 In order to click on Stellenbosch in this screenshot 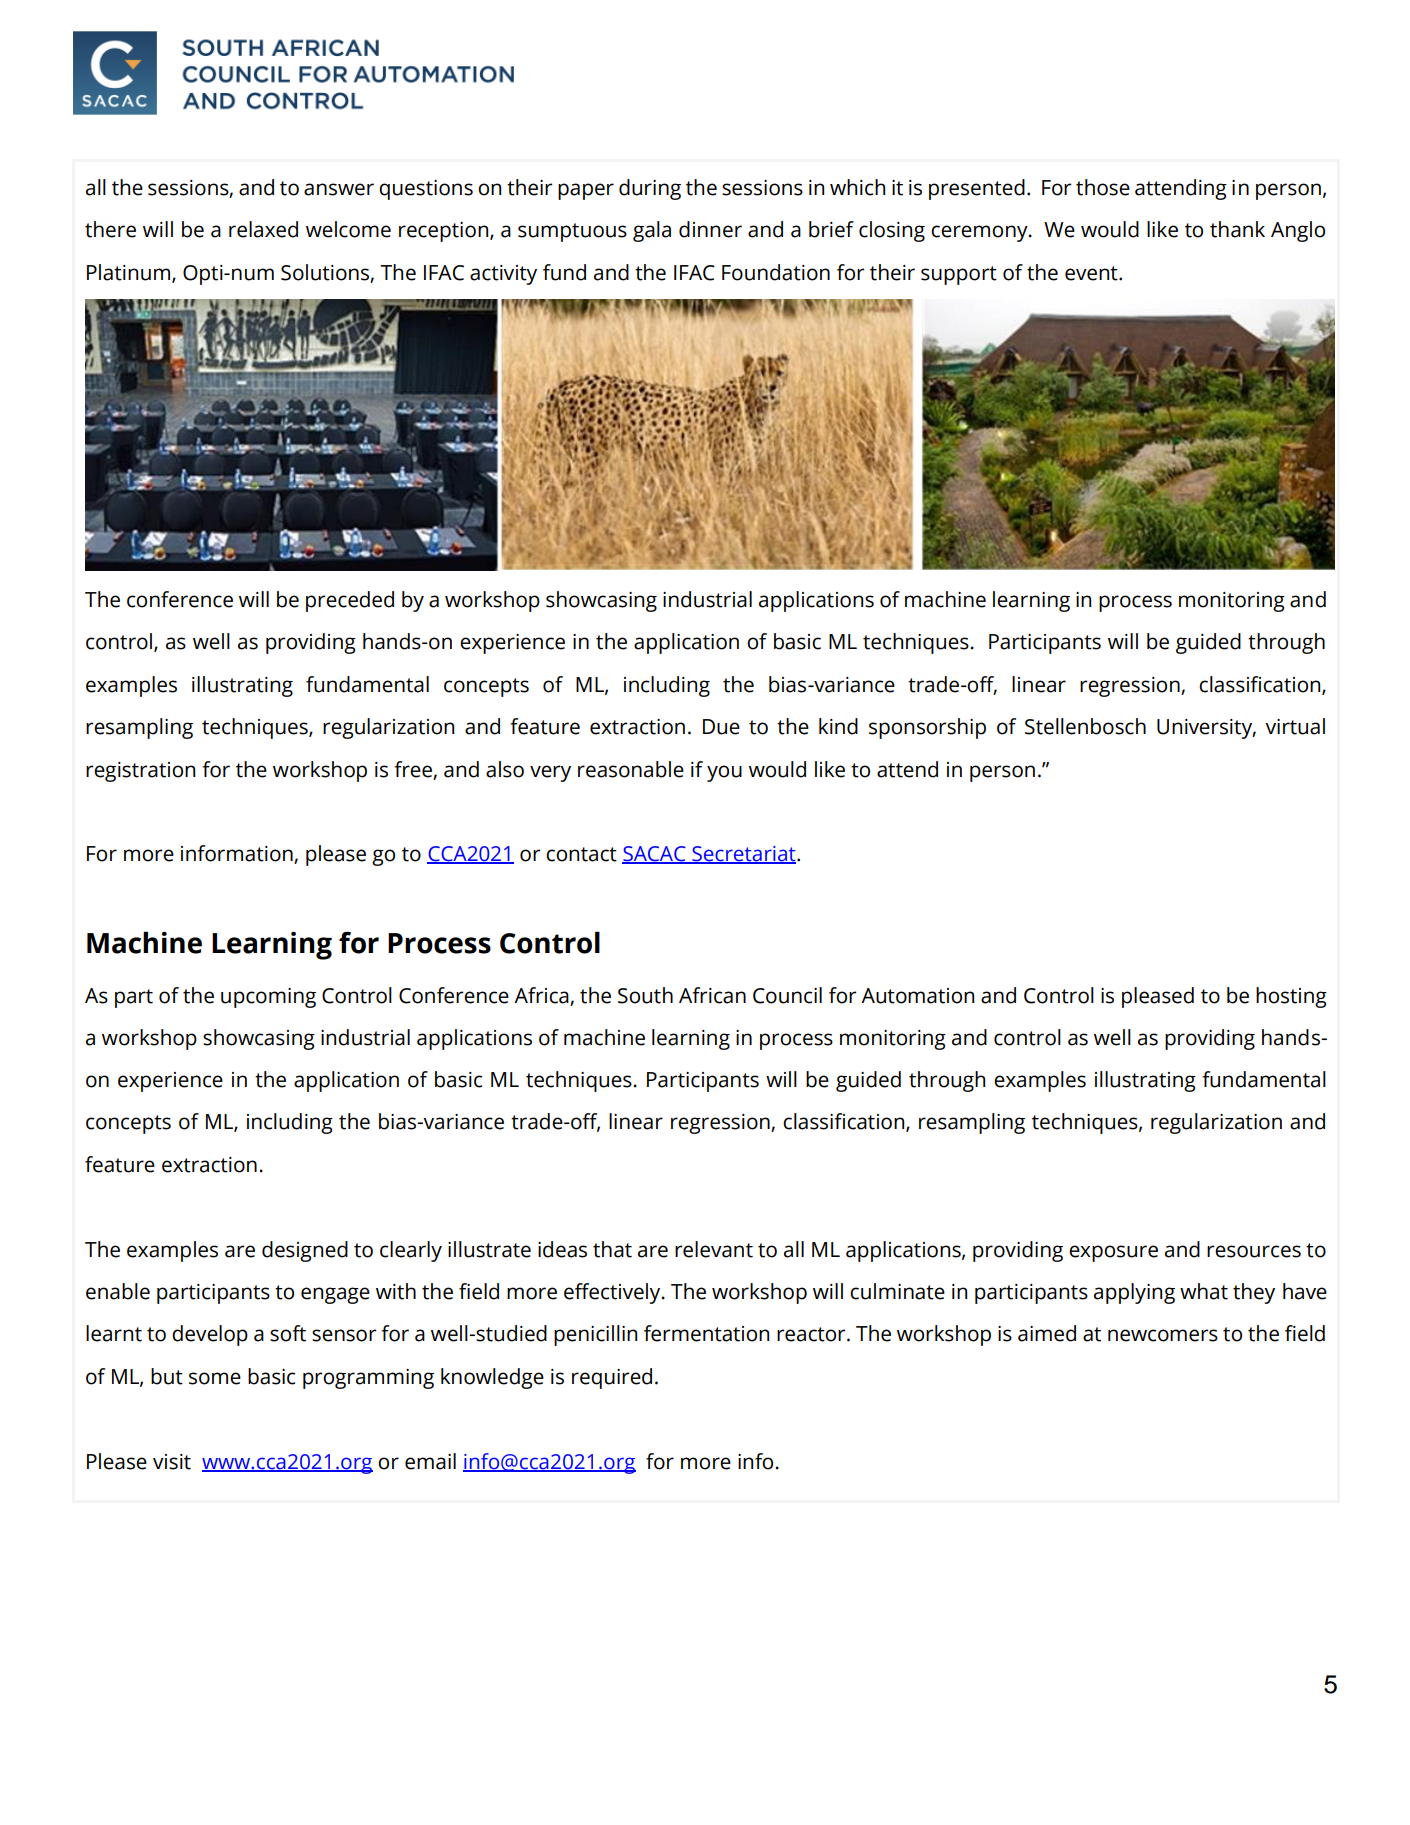, I will do `click(1085, 726)`.
